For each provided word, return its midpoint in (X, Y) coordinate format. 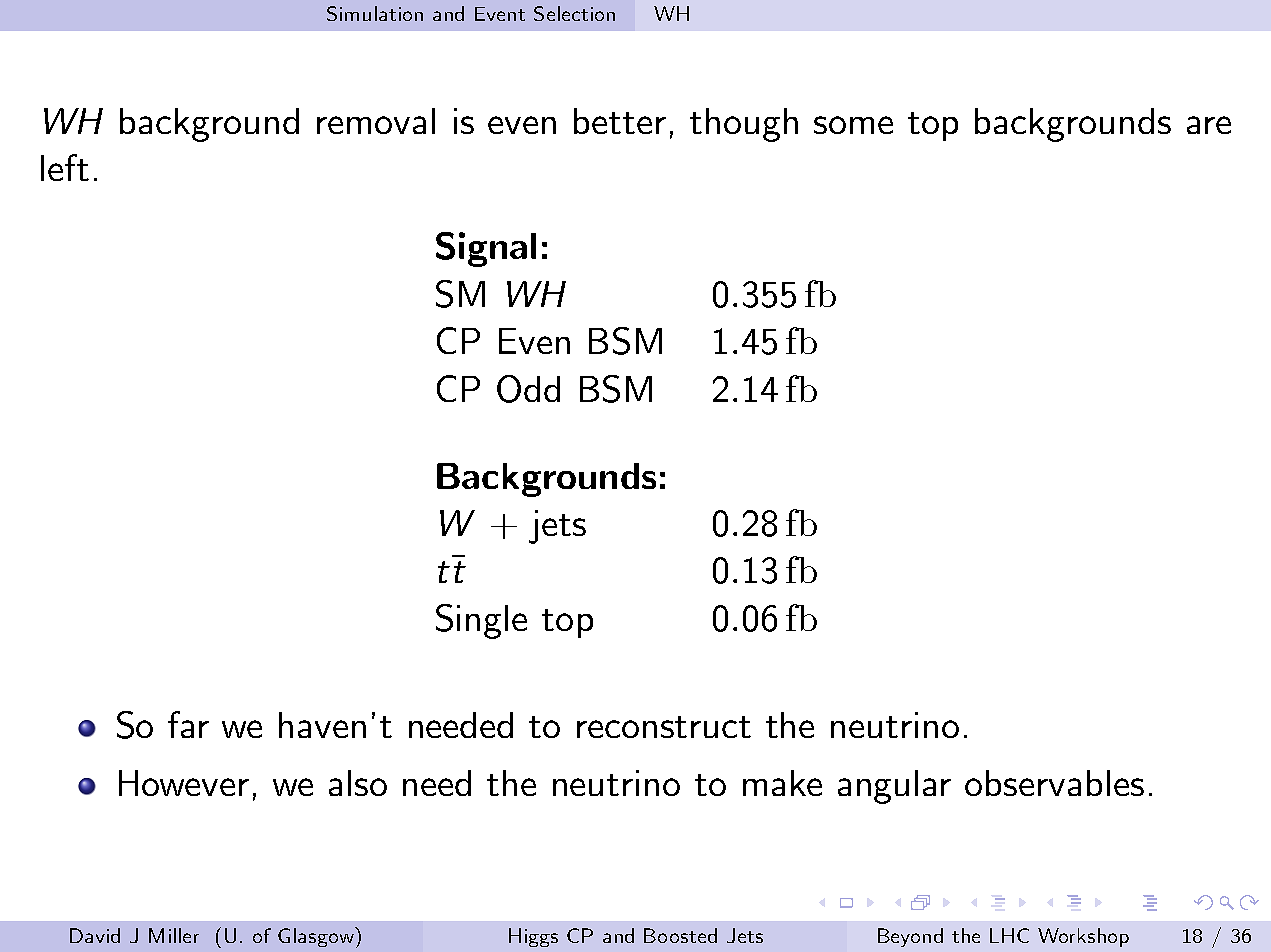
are (1209, 125)
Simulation (375, 13)
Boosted (680, 935)
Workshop (1083, 937)
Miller (174, 935)
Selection (574, 13)
